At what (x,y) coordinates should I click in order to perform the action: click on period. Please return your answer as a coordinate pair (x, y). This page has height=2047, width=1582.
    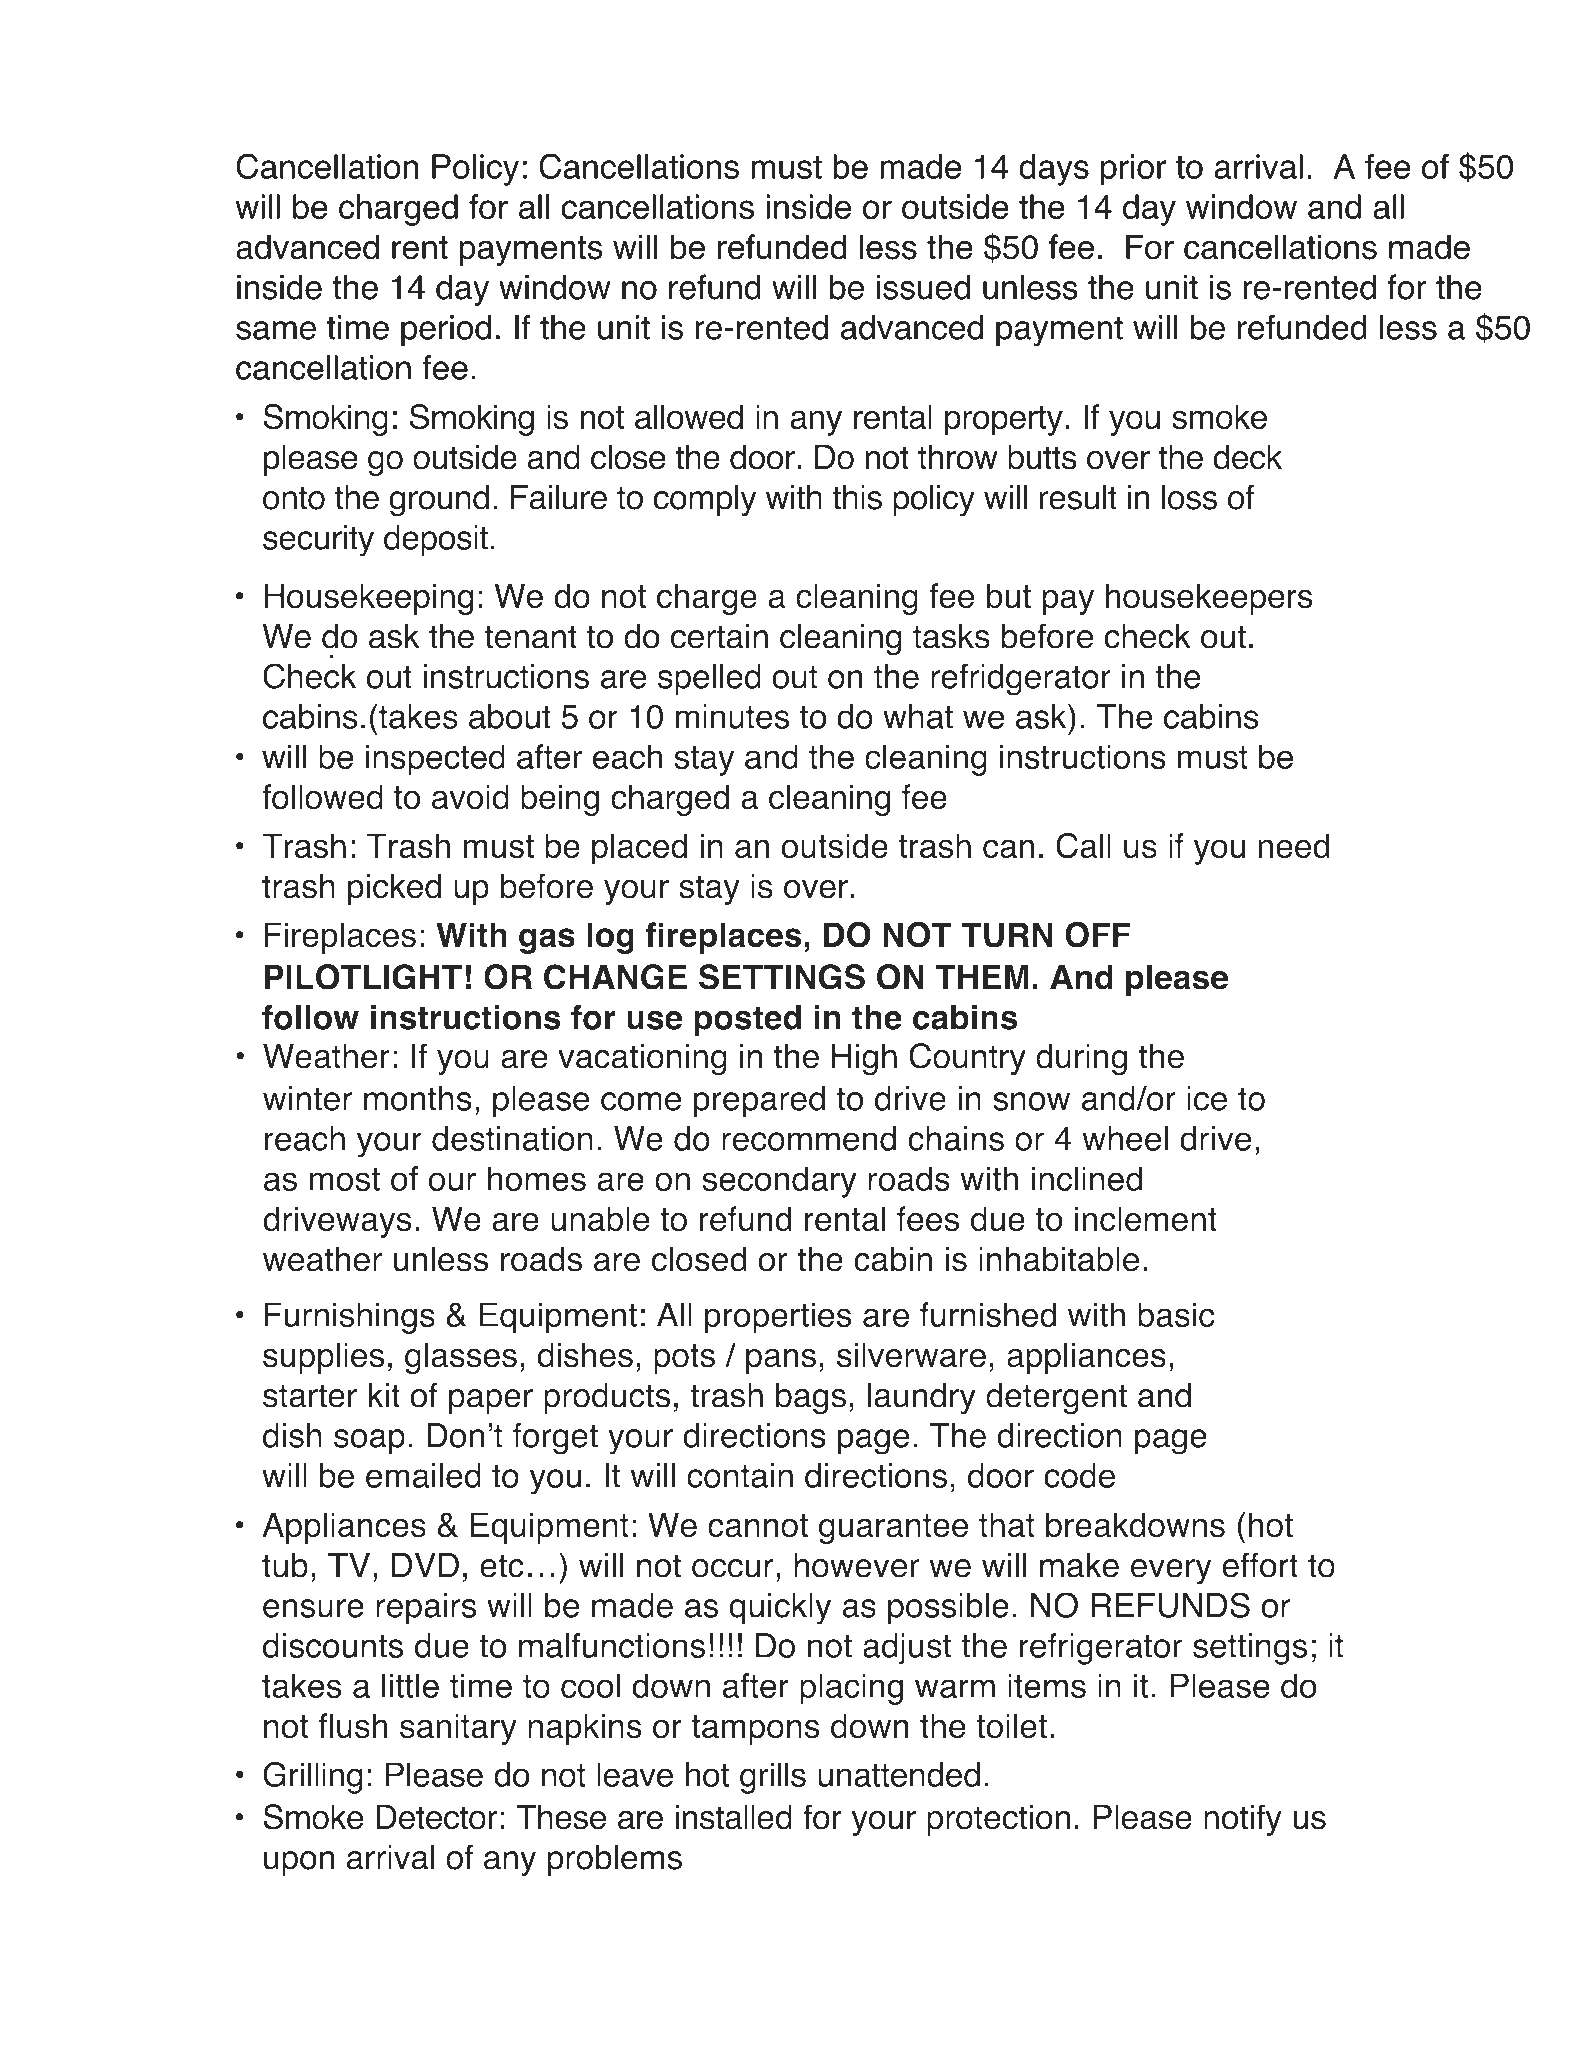
    Looking at the image, I should click on (446, 330).
